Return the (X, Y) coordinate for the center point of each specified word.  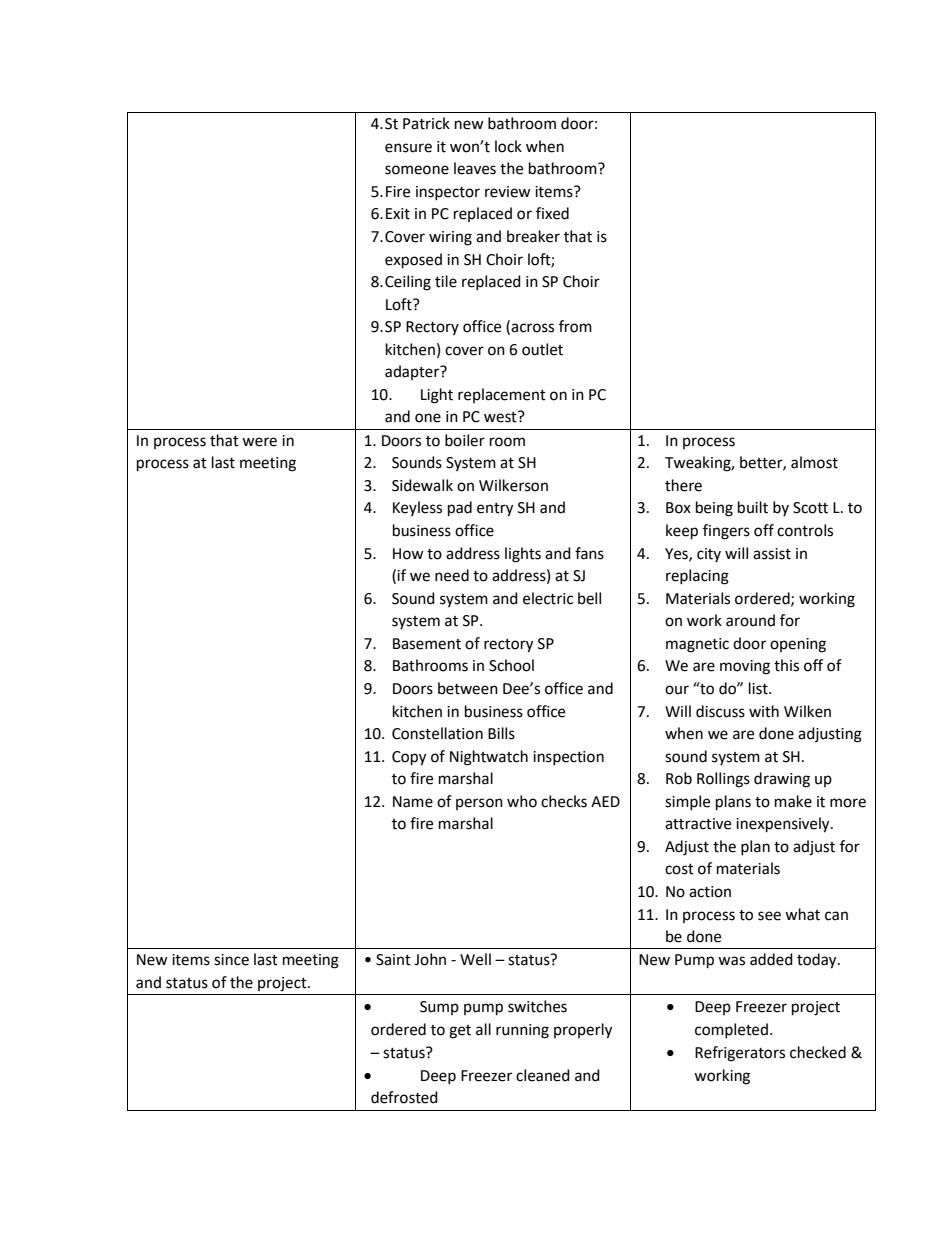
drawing (782, 780)
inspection (568, 758)
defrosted (404, 1097)
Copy (409, 758)
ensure (408, 148)
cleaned (543, 1075)
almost (814, 462)
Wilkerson (513, 485)
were (259, 442)
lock (508, 146)
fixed (552, 213)
